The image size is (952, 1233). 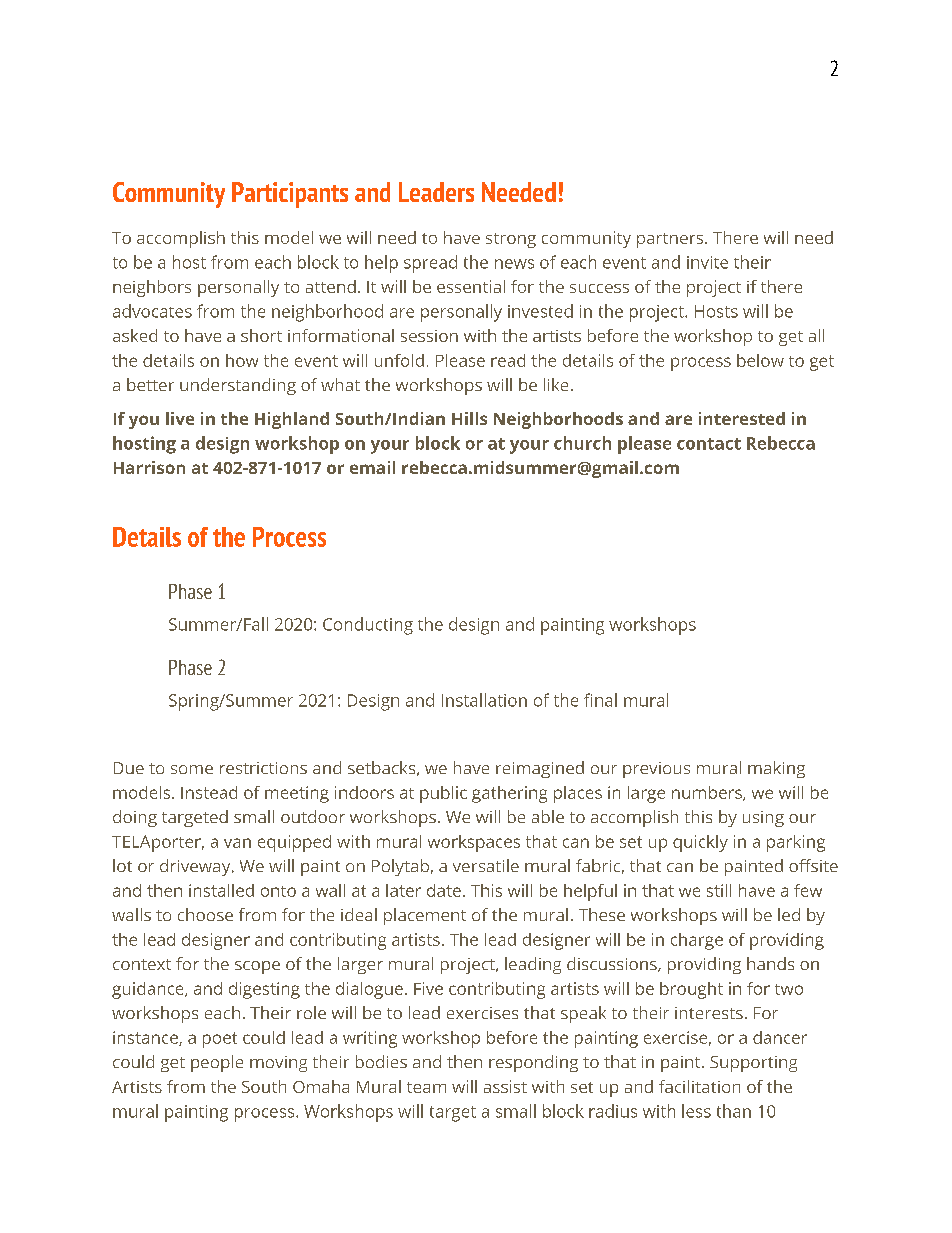 I want to click on facilitation, so click(x=699, y=1086).
